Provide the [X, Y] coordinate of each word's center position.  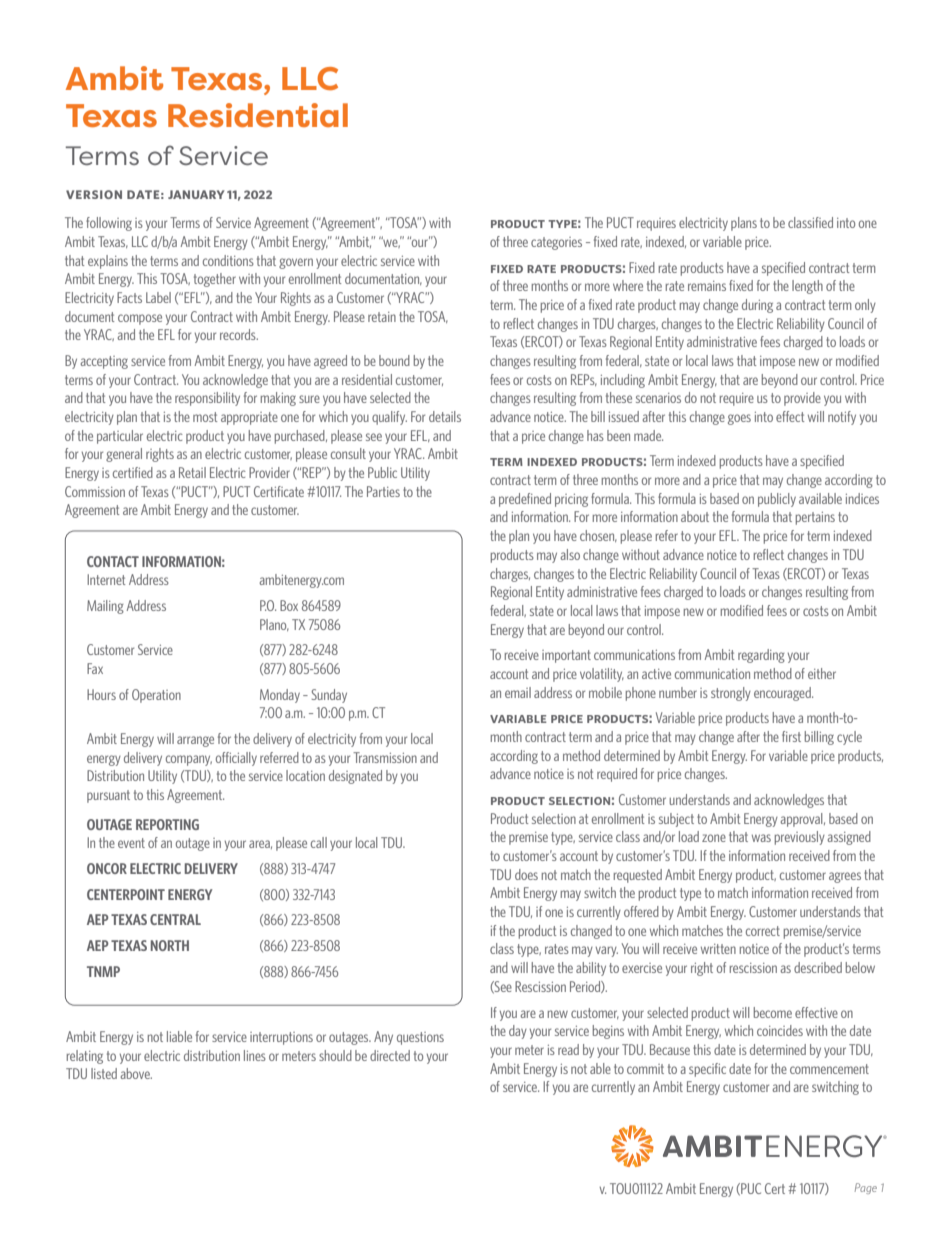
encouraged [783, 694]
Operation [156, 696]
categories [556, 243]
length [807, 287]
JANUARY [196, 194]
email [518, 692]
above [136, 1073]
